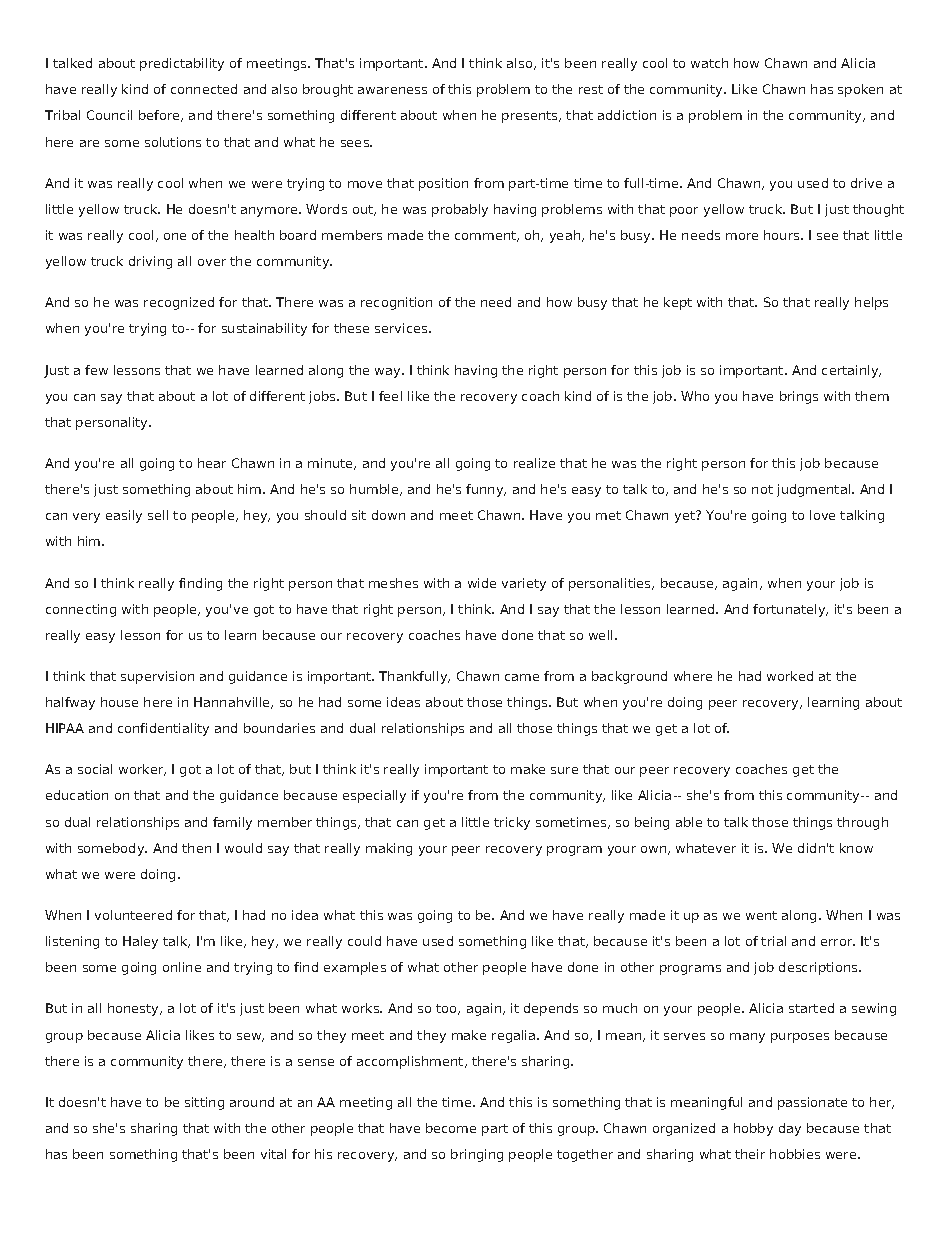 The width and height of the page is (952, 1233). I want to click on could, so click(364, 941).
